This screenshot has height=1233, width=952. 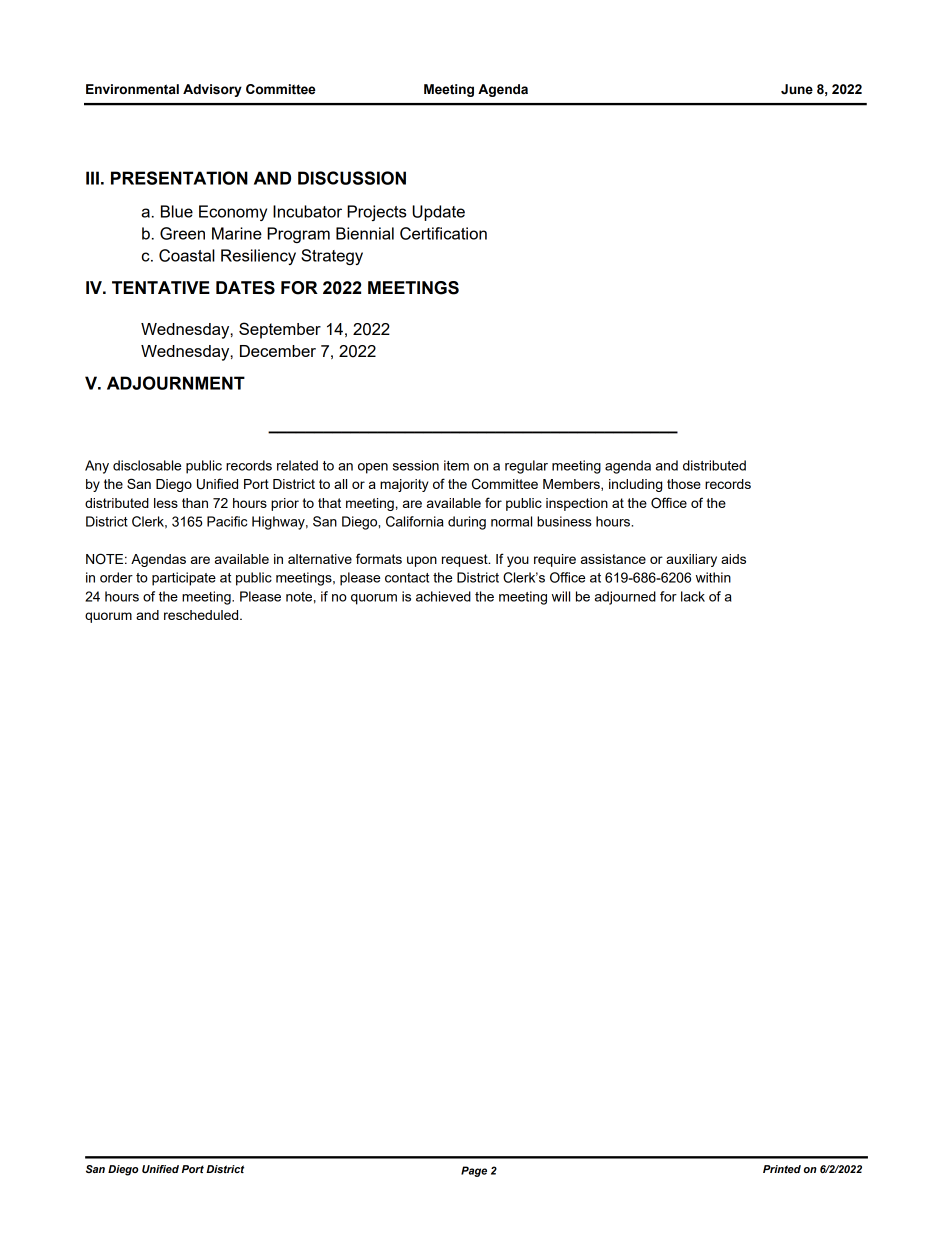 What do you see at coordinates (782, 1169) in the screenshot?
I see `Printed` at bounding box center [782, 1169].
